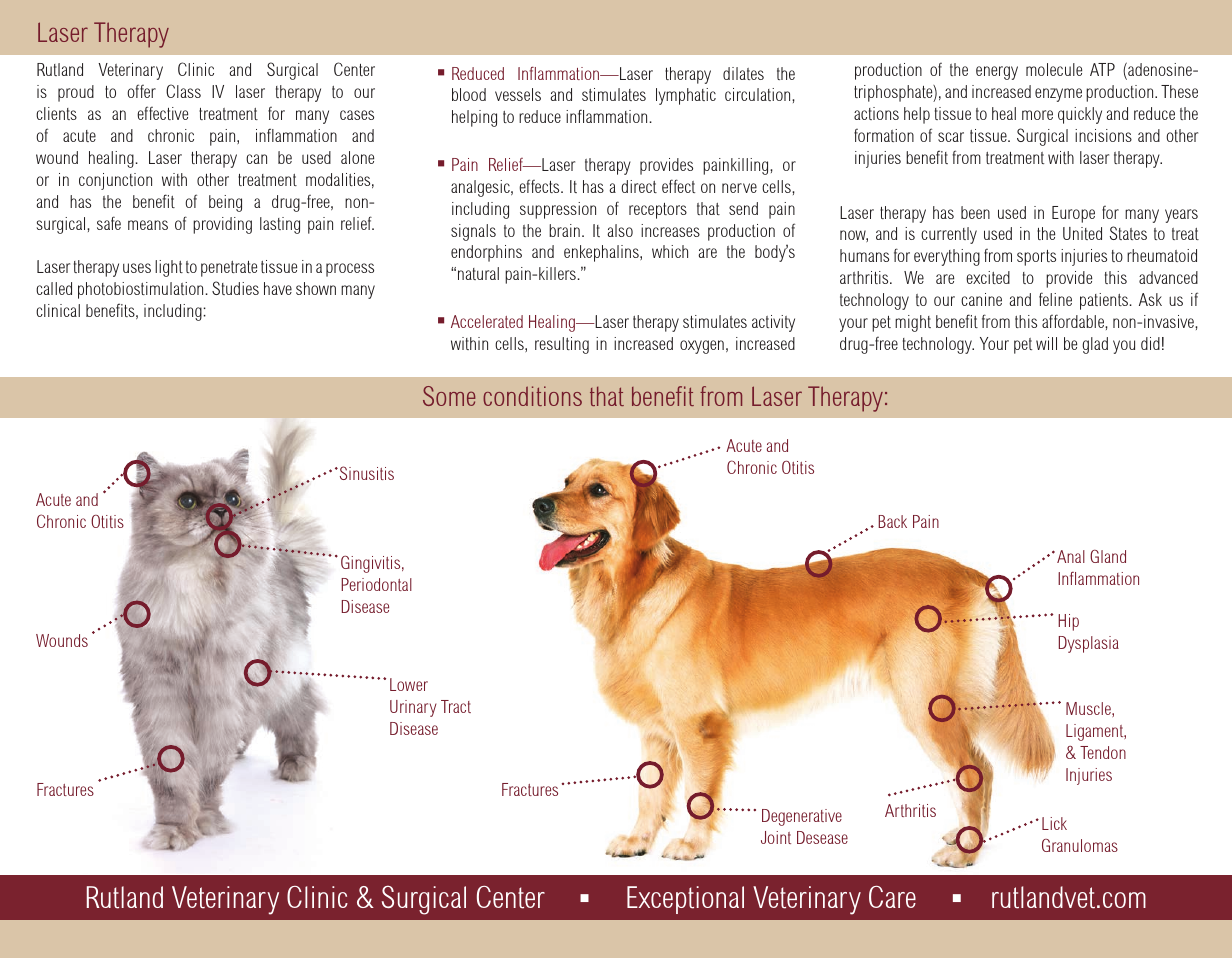  Describe the element at coordinates (1068, 622) in the page. I see `Hip` at that location.
